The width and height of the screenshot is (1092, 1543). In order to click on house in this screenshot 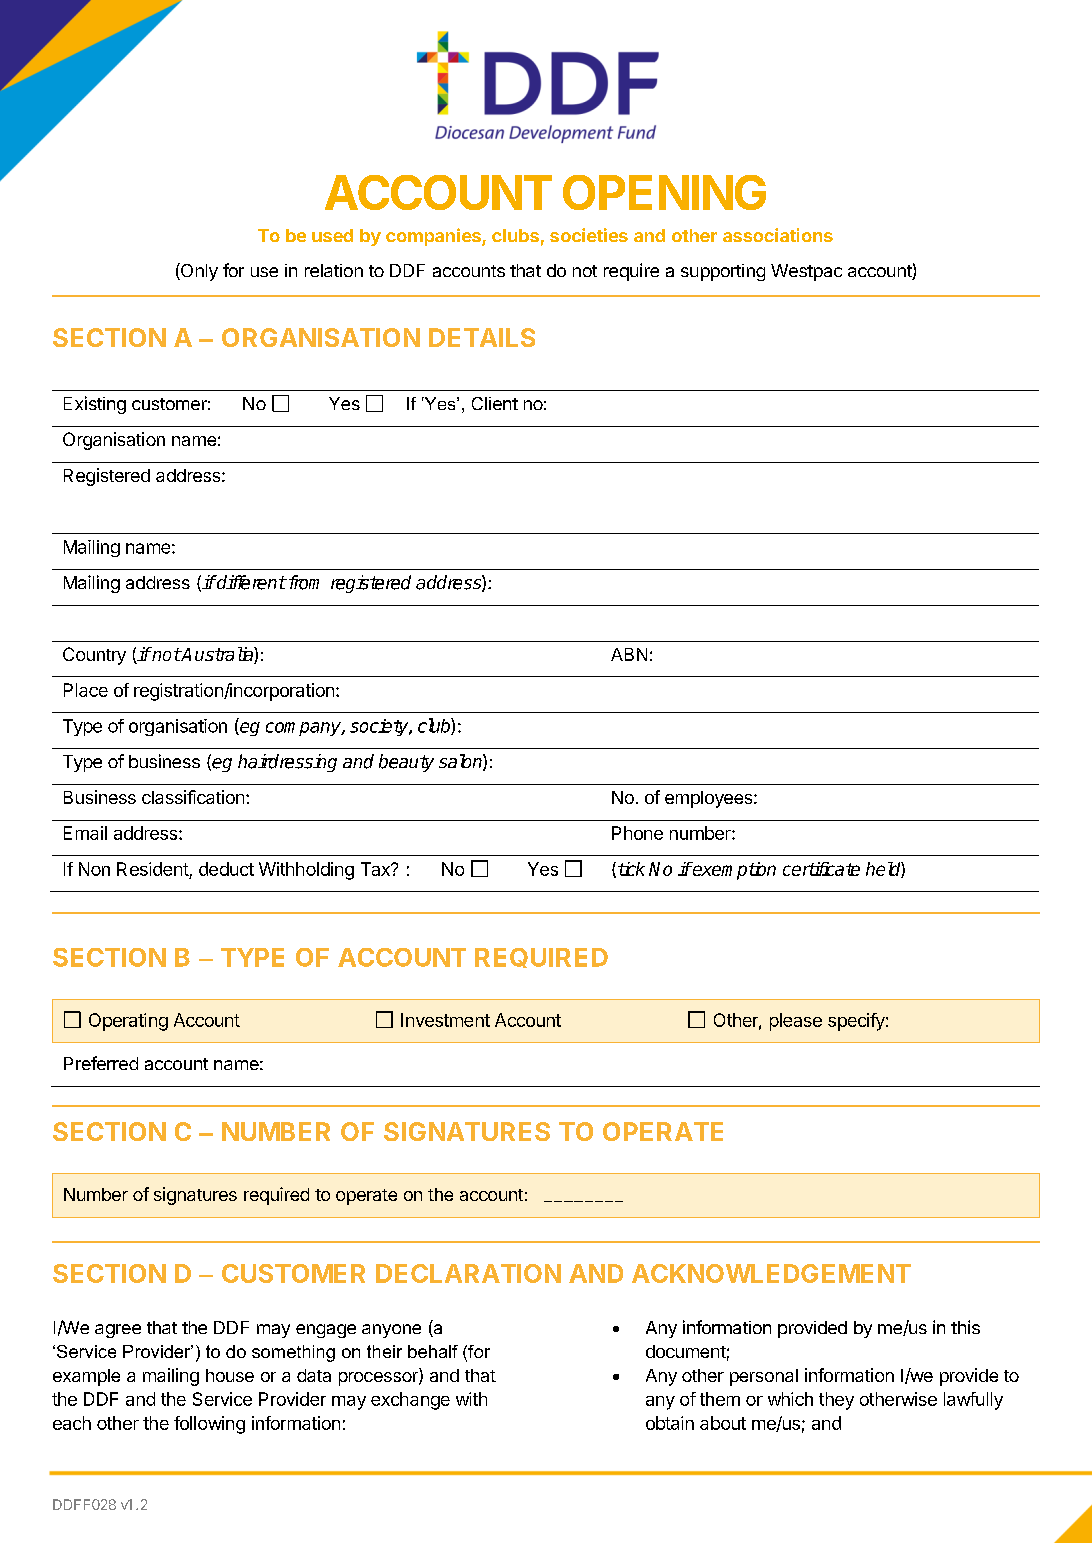, I will do `click(230, 1375)`.
